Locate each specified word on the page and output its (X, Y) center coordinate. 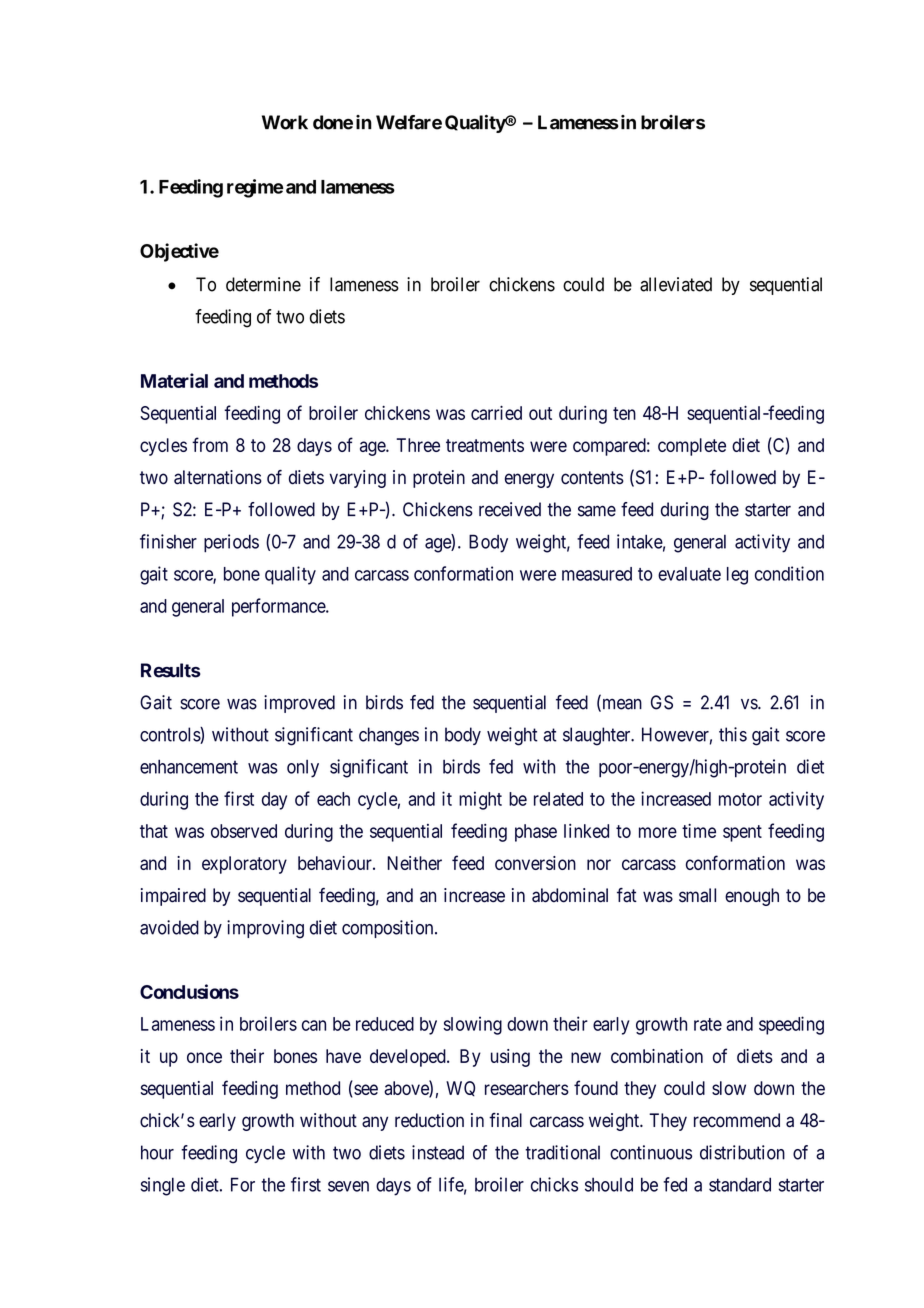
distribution (742, 1152)
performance (279, 607)
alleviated (676, 284)
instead (438, 1152)
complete (692, 447)
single (163, 1186)
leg (737, 576)
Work (285, 122)
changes (389, 736)
